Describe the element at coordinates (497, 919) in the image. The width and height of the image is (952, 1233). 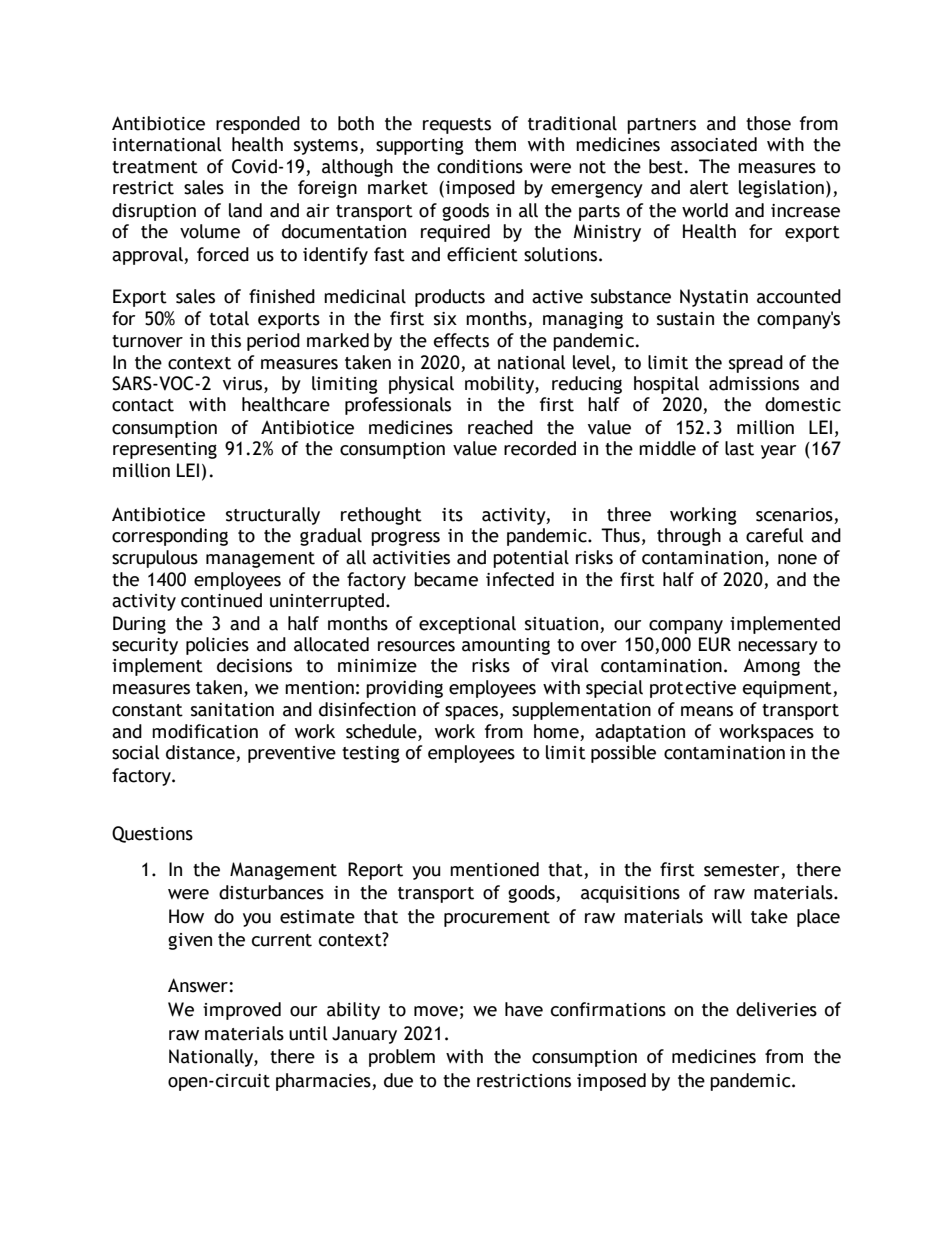
I see `procurement` at that location.
